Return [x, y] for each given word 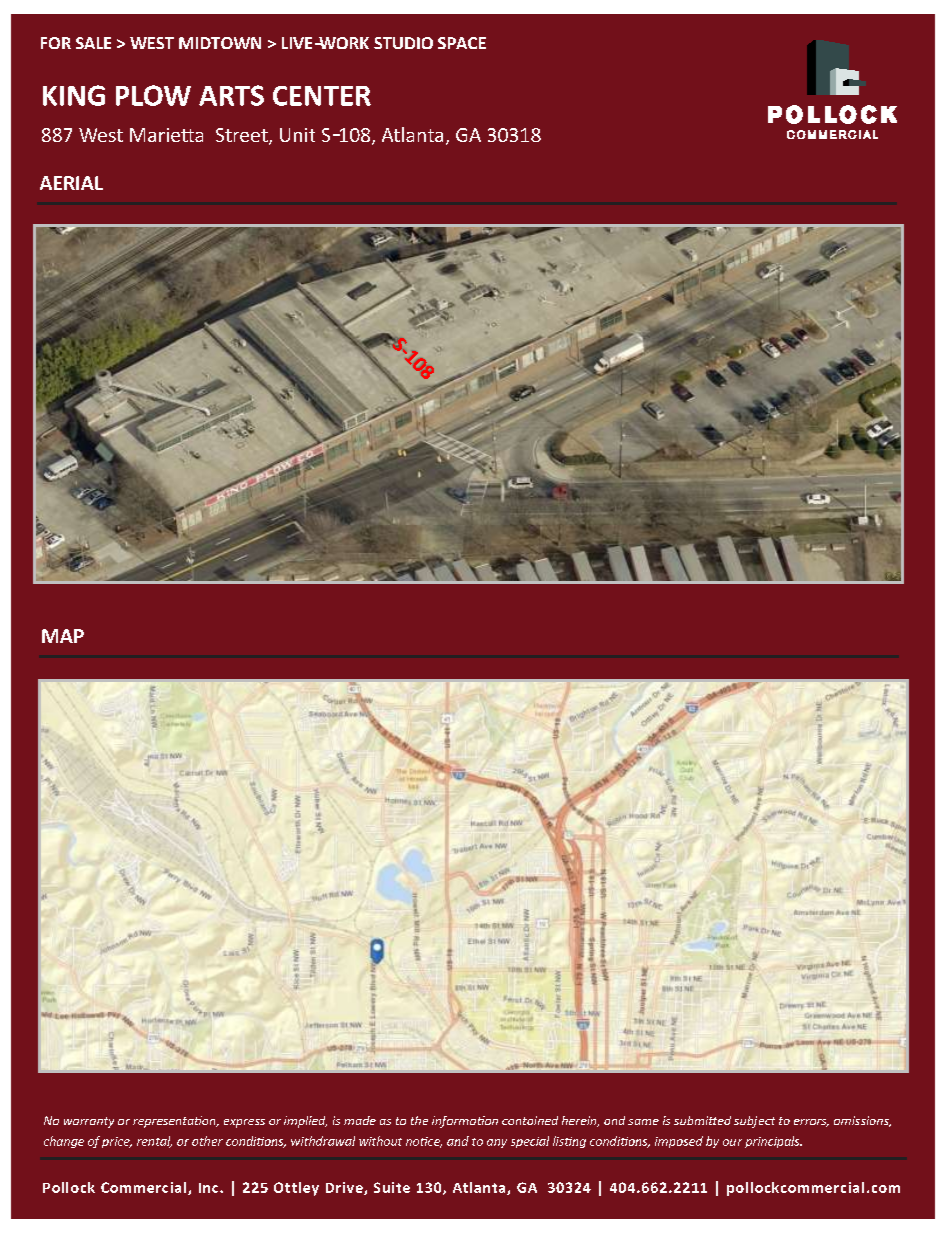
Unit [297, 135]
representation [175, 1122]
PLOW [153, 95]
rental [154, 1142]
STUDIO [403, 43]
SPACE [462, 43]
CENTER [322, 96]
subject [754, 1122]
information [465, 1122]
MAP [63, 636]
